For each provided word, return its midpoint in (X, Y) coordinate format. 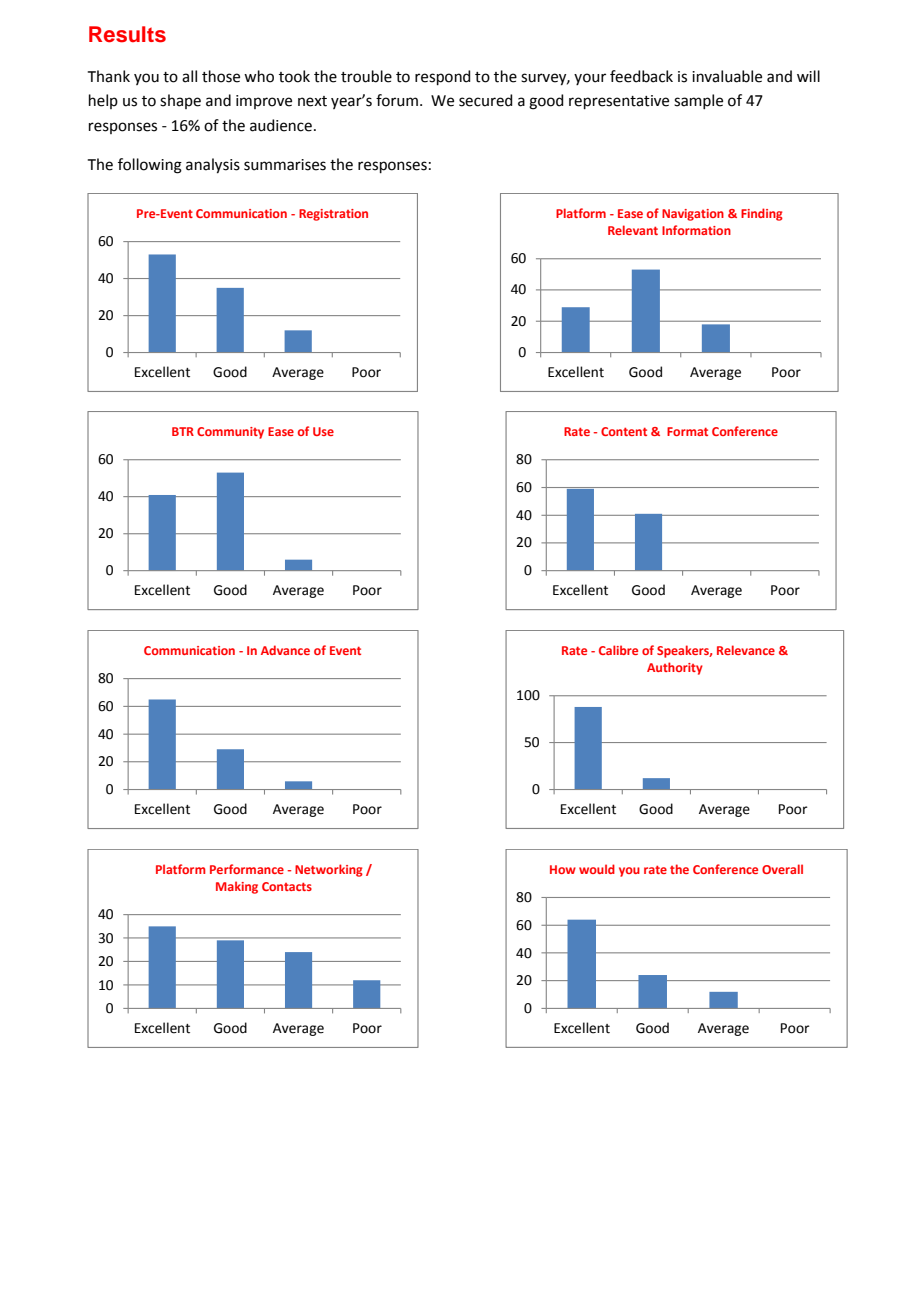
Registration (333, 215)
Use (323, 431)
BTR (183, 431)
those (221, 76)
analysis (213, 166)
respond (443, 77)
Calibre (618, 650)
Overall (782, 869)
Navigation (693, 215)
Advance (285, 650)
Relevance (746, 650)
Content (624, 431)
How (563, 869)
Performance (247, 869)
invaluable (727, 76)
